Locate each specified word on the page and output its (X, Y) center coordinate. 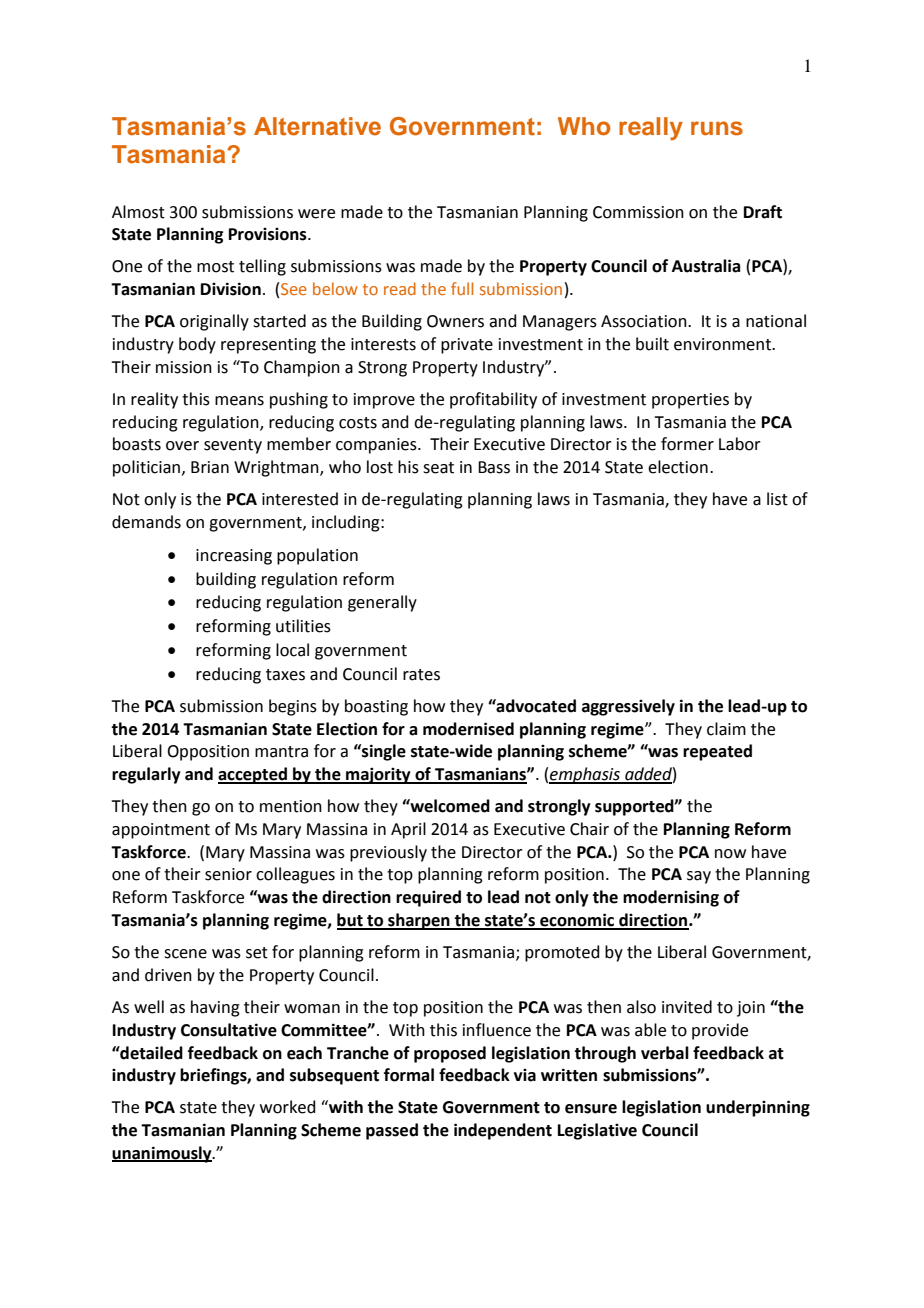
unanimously (163, 1154)
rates (421, 675)
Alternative (317, 126)
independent (503, 1131)
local (292, 650)
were (316, 214)
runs (717, 128)
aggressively (628, 707)
